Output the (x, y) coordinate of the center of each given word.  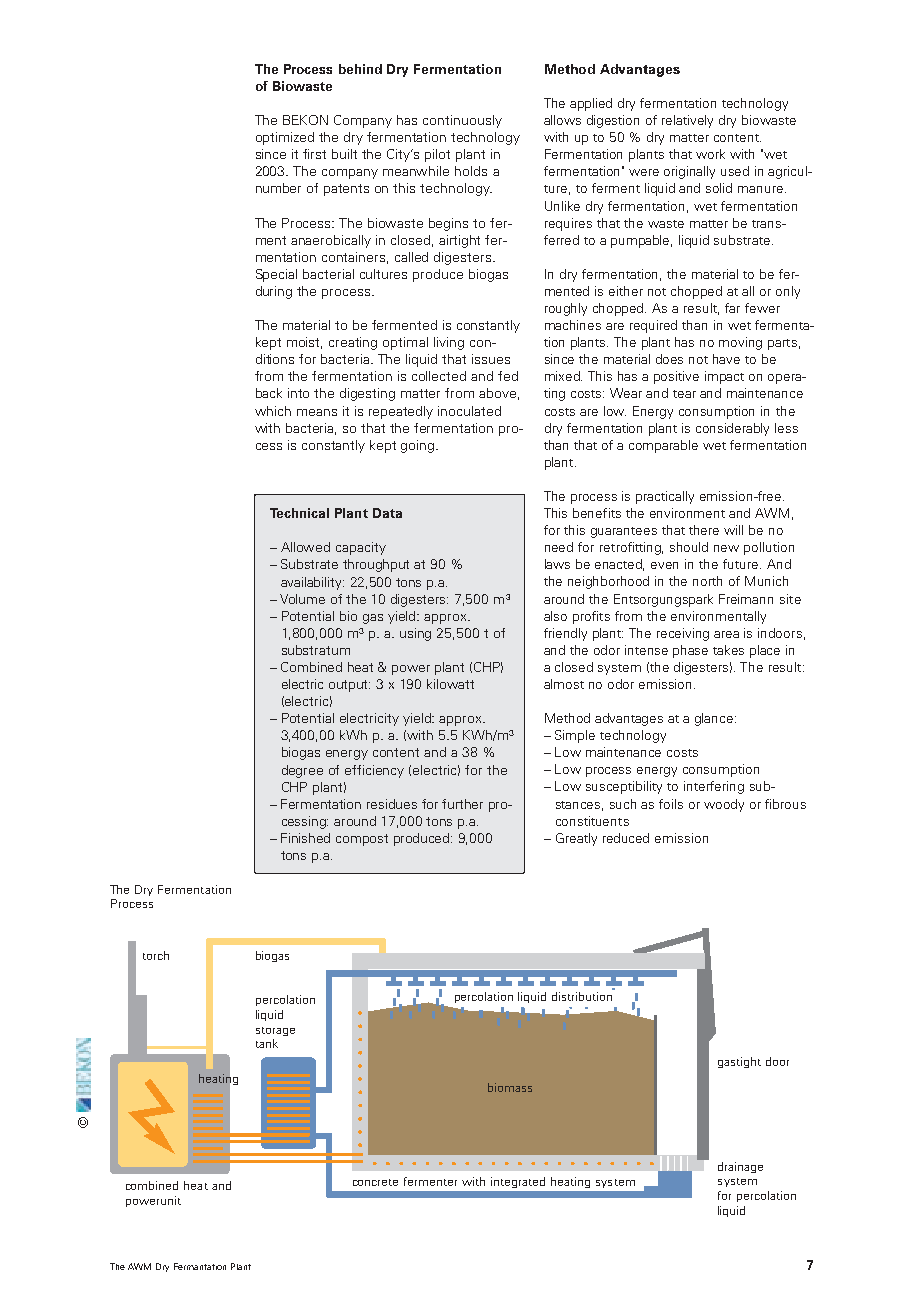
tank (267, 1043)
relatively (687, 121)
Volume (302, 599)
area (726, 634)
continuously (462, 121)
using (415, 634)
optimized (285, 138)
